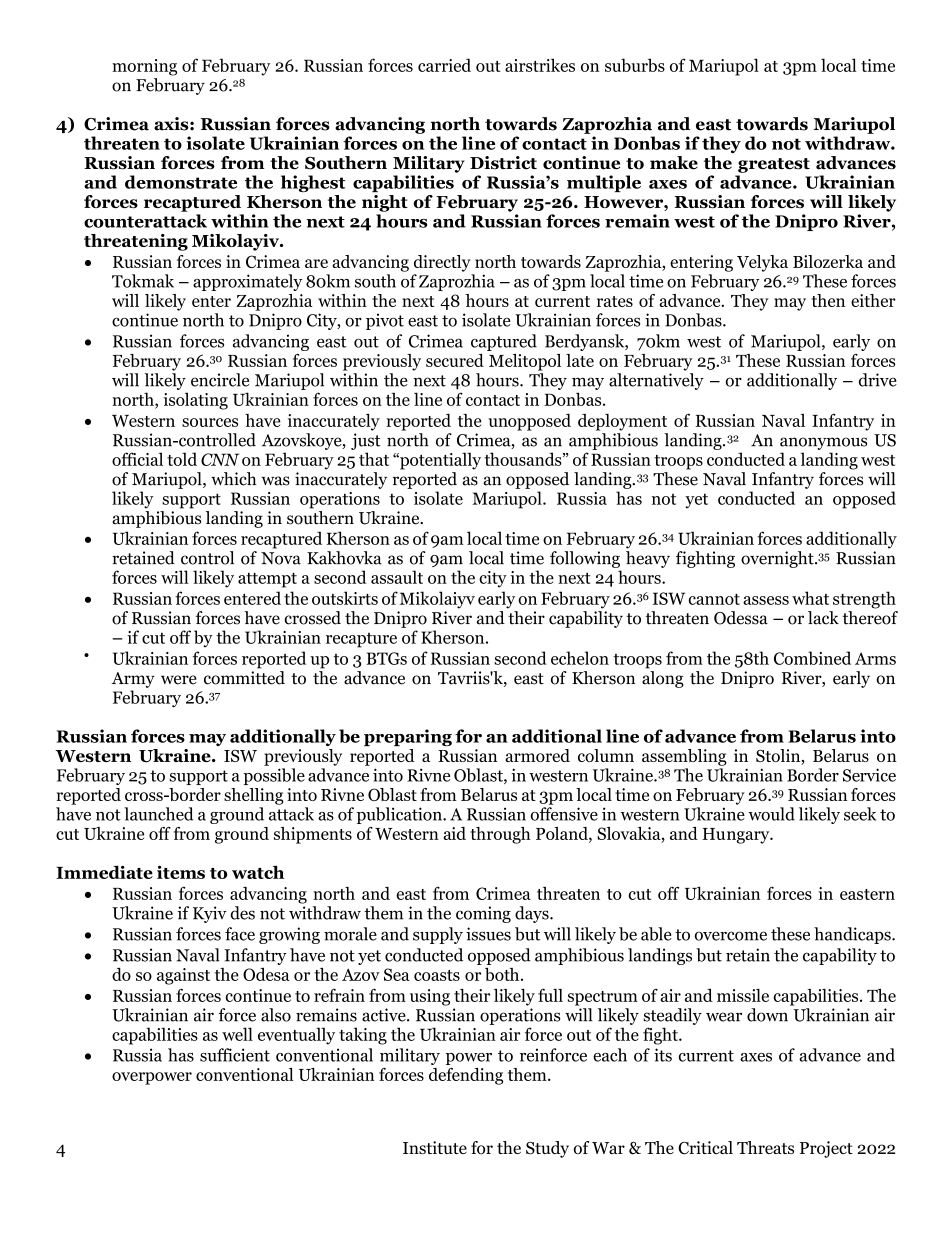 Image resolution: width=952 pixels, height=1233 pixels. Describe the element at coordinates (210, 422) in the screenshot. I see `sources` at that location.
